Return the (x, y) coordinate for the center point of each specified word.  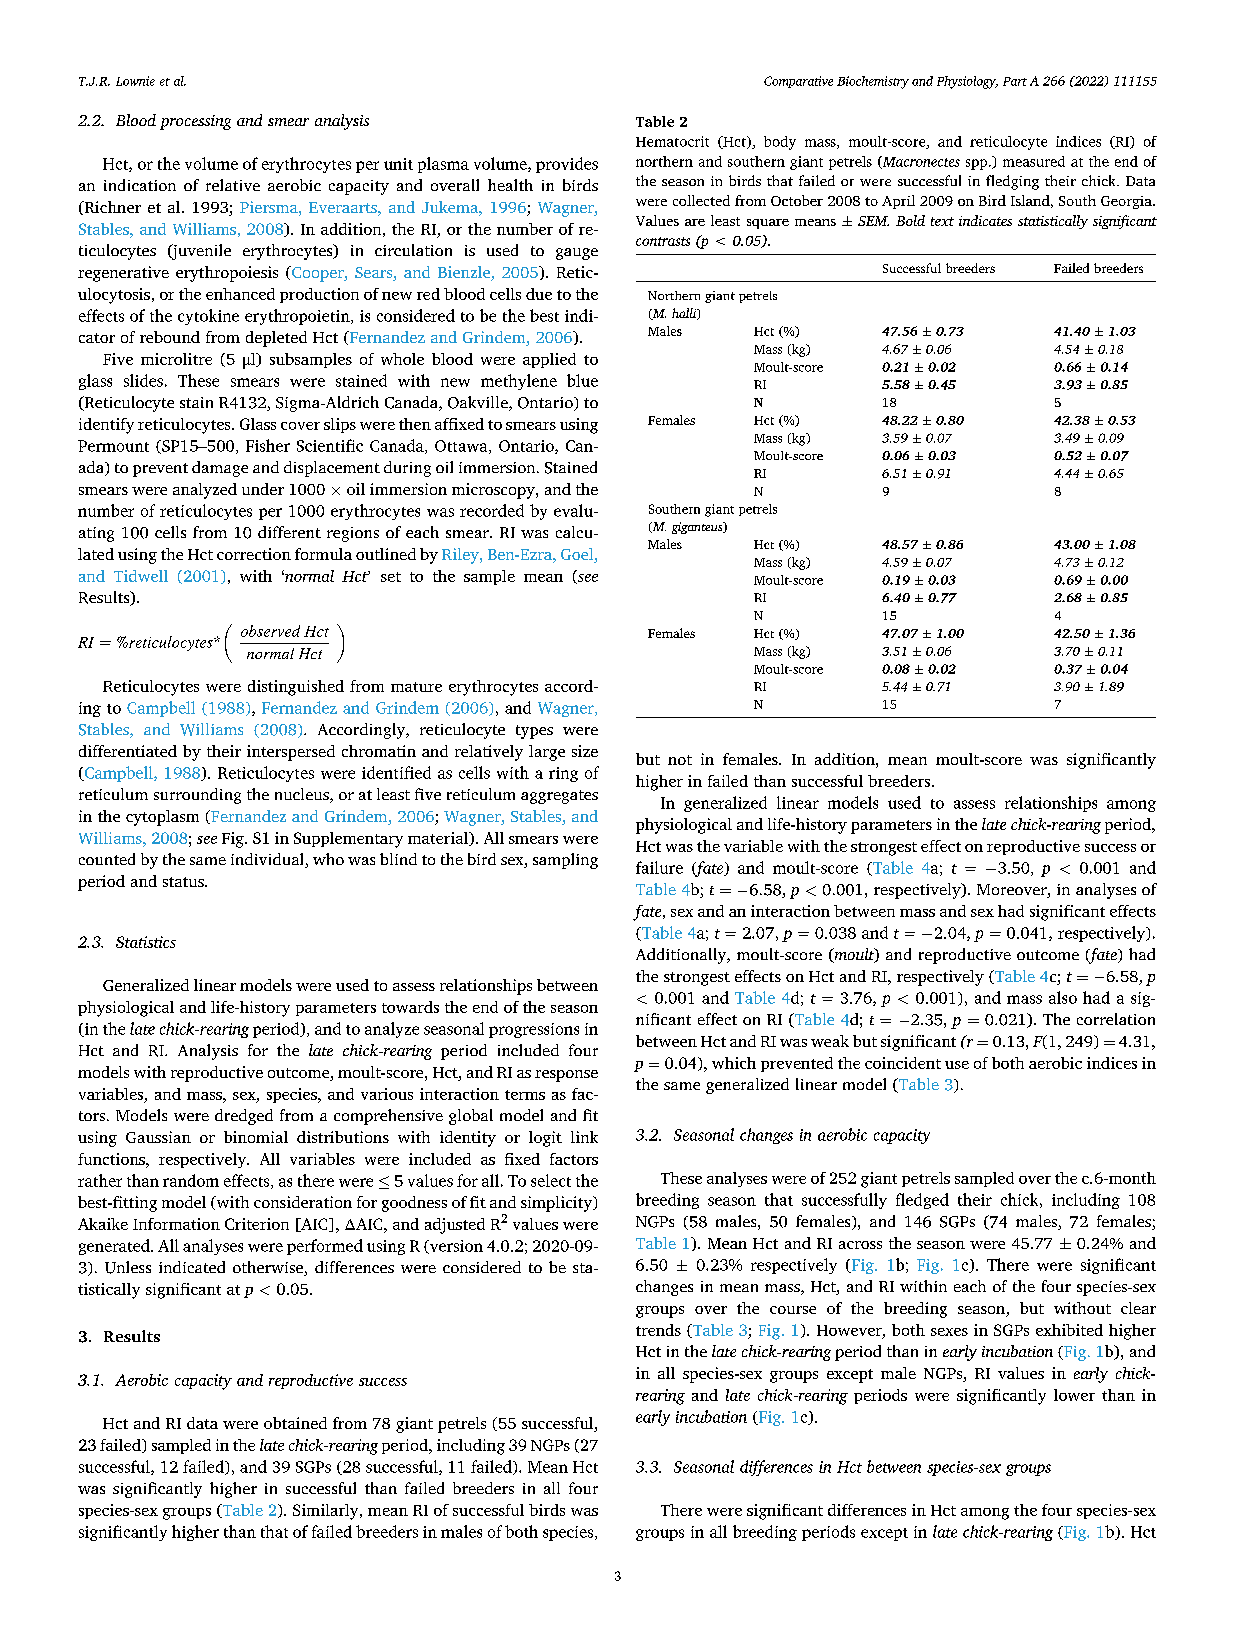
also (1063, 997)
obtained (295, 1423)
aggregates (559, 797)
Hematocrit (672, 141)
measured (1034, 161)
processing (195, 122)
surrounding (197, 796)
